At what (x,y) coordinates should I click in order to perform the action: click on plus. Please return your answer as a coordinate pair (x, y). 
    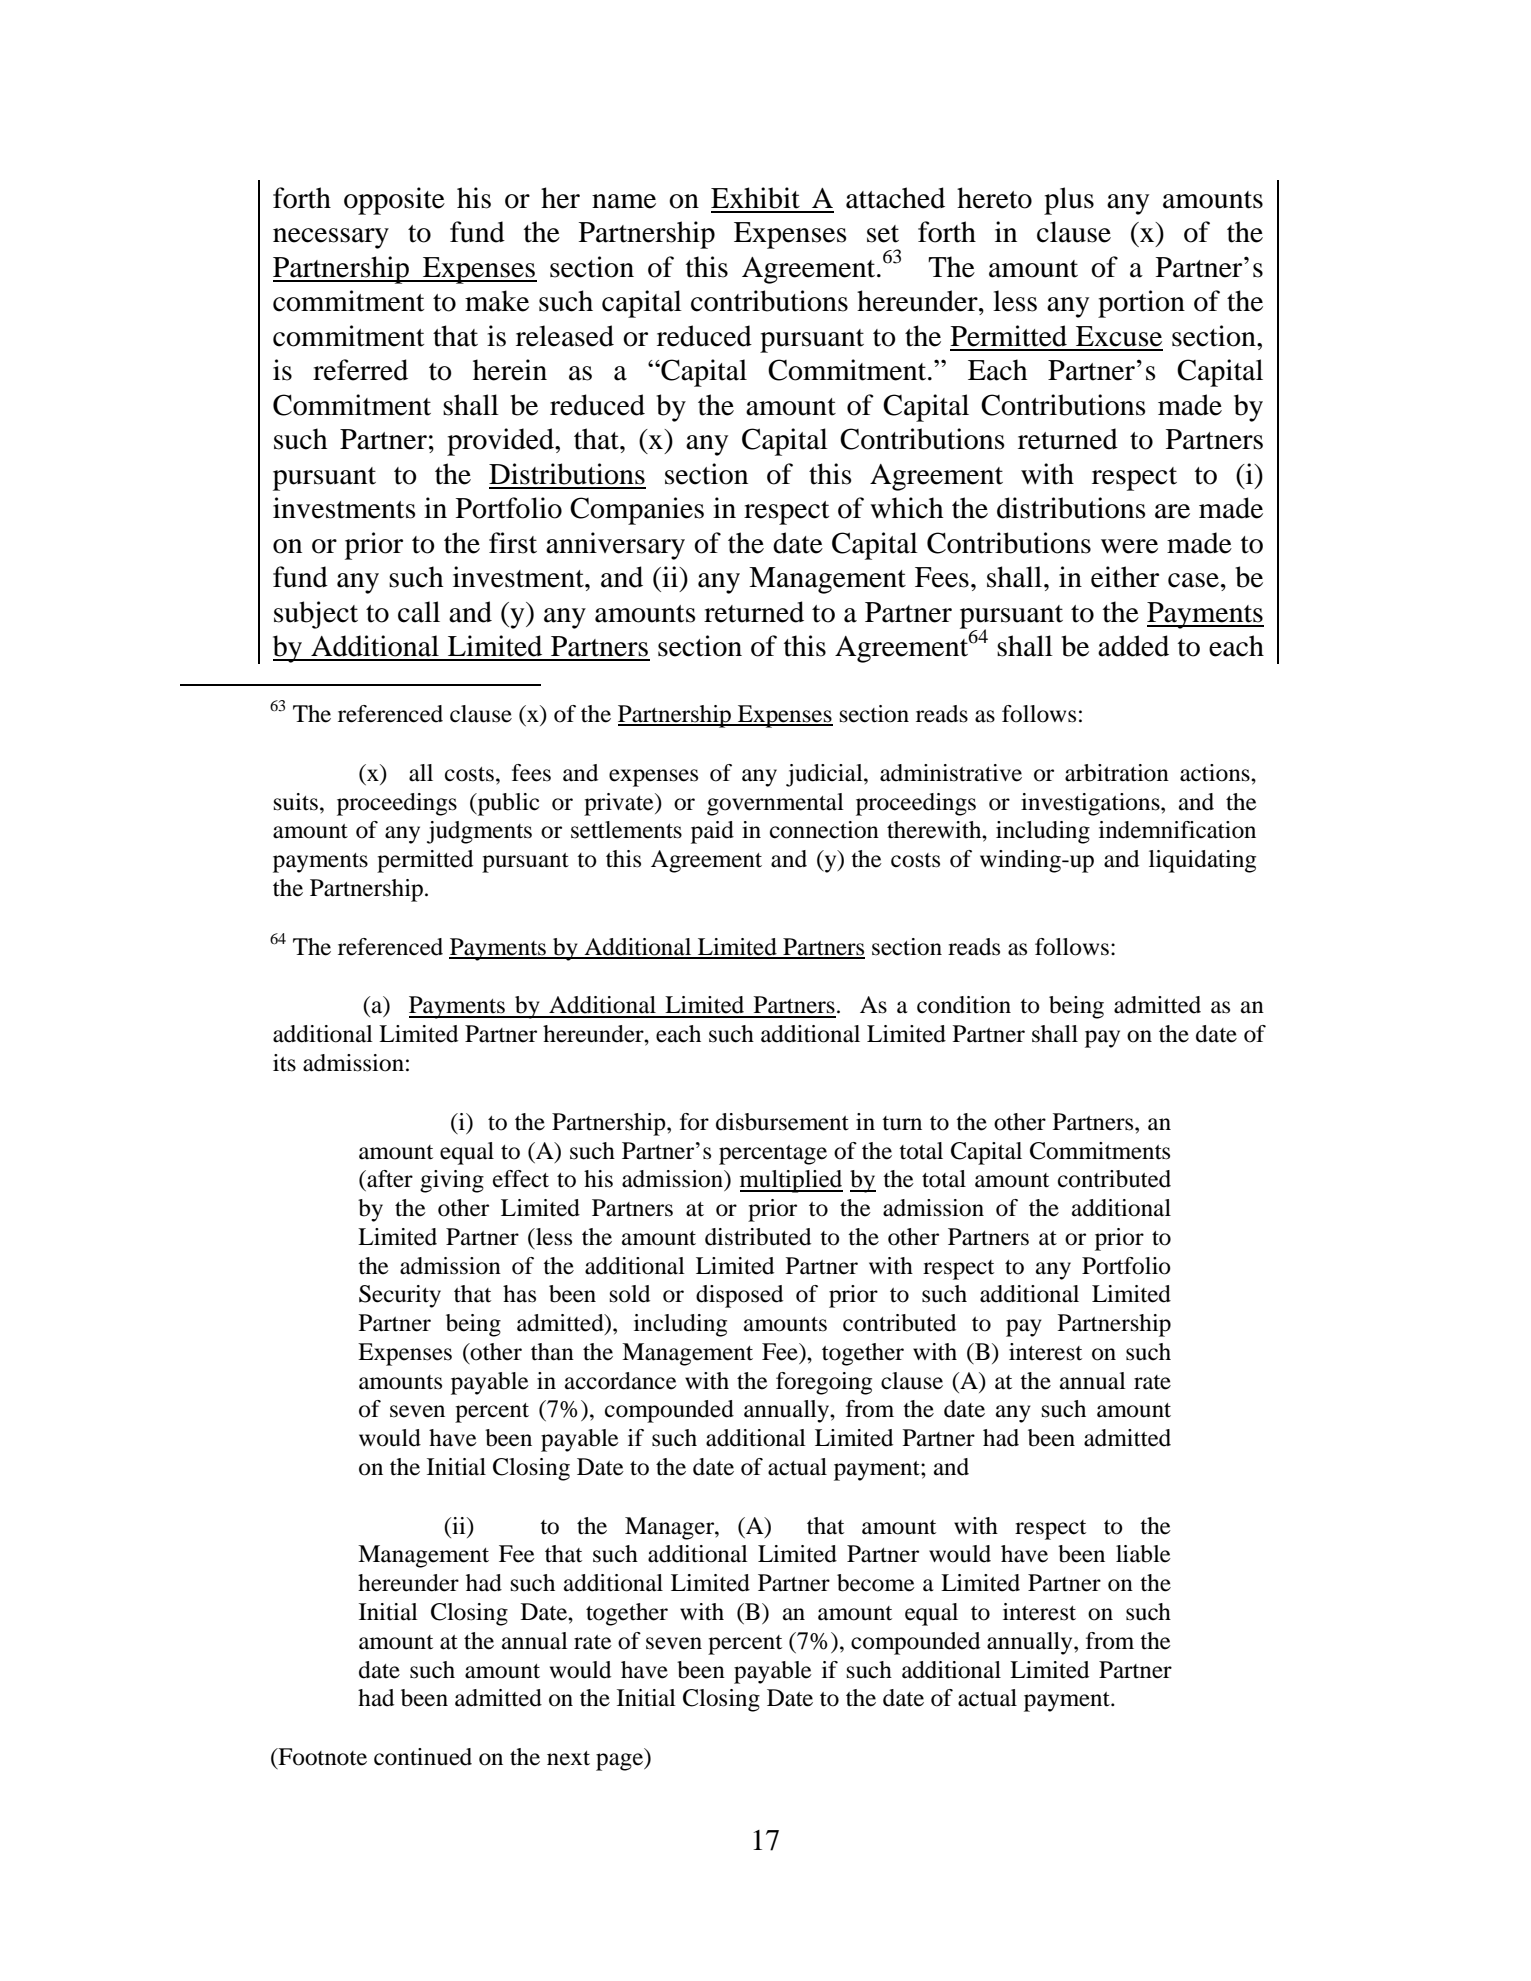
    Looking at the image, I should click on (1069, 201).
